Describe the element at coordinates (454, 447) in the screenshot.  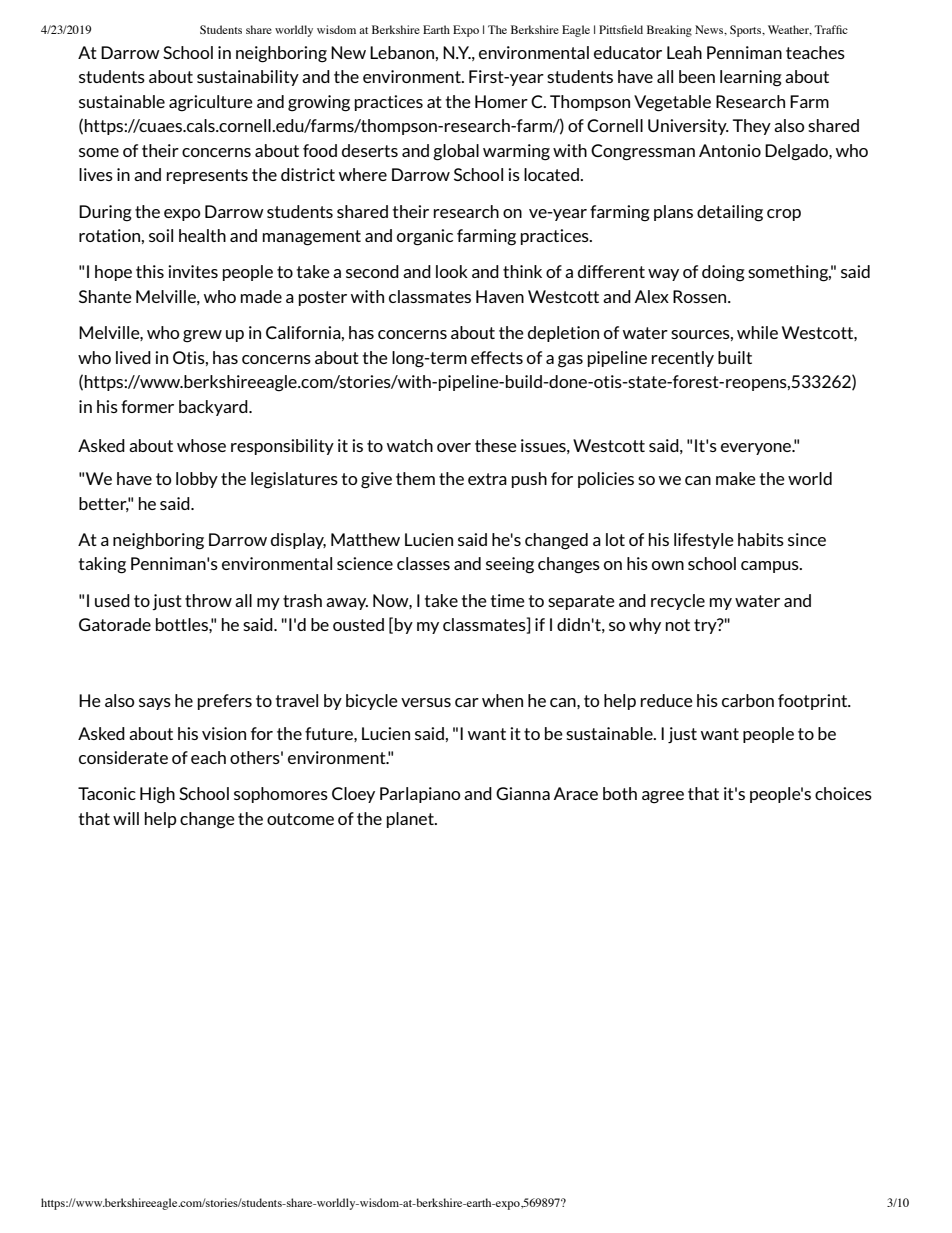
I see `over` at that location.
